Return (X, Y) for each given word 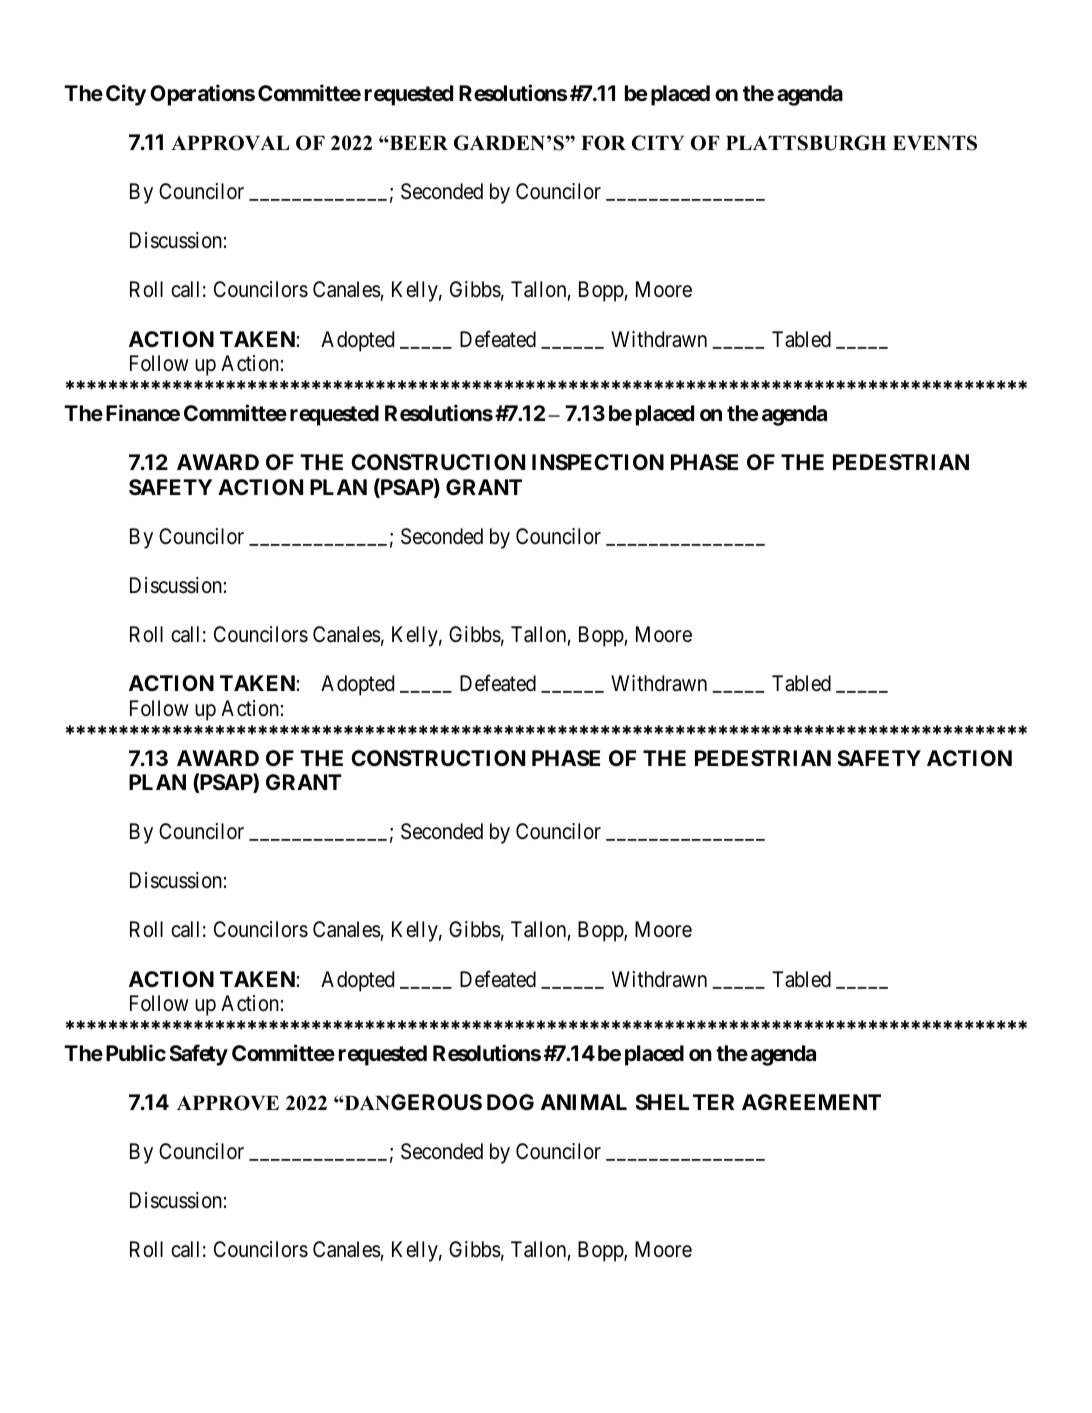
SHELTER (684, 1102)
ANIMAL (584, 1102)
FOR (603, 143)
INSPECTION (598, 462)
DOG (510, 1102)
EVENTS (935, 143)
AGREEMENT (811, 1102)
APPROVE (228, 1103)
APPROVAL (230, 143)
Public (136, 1052)
